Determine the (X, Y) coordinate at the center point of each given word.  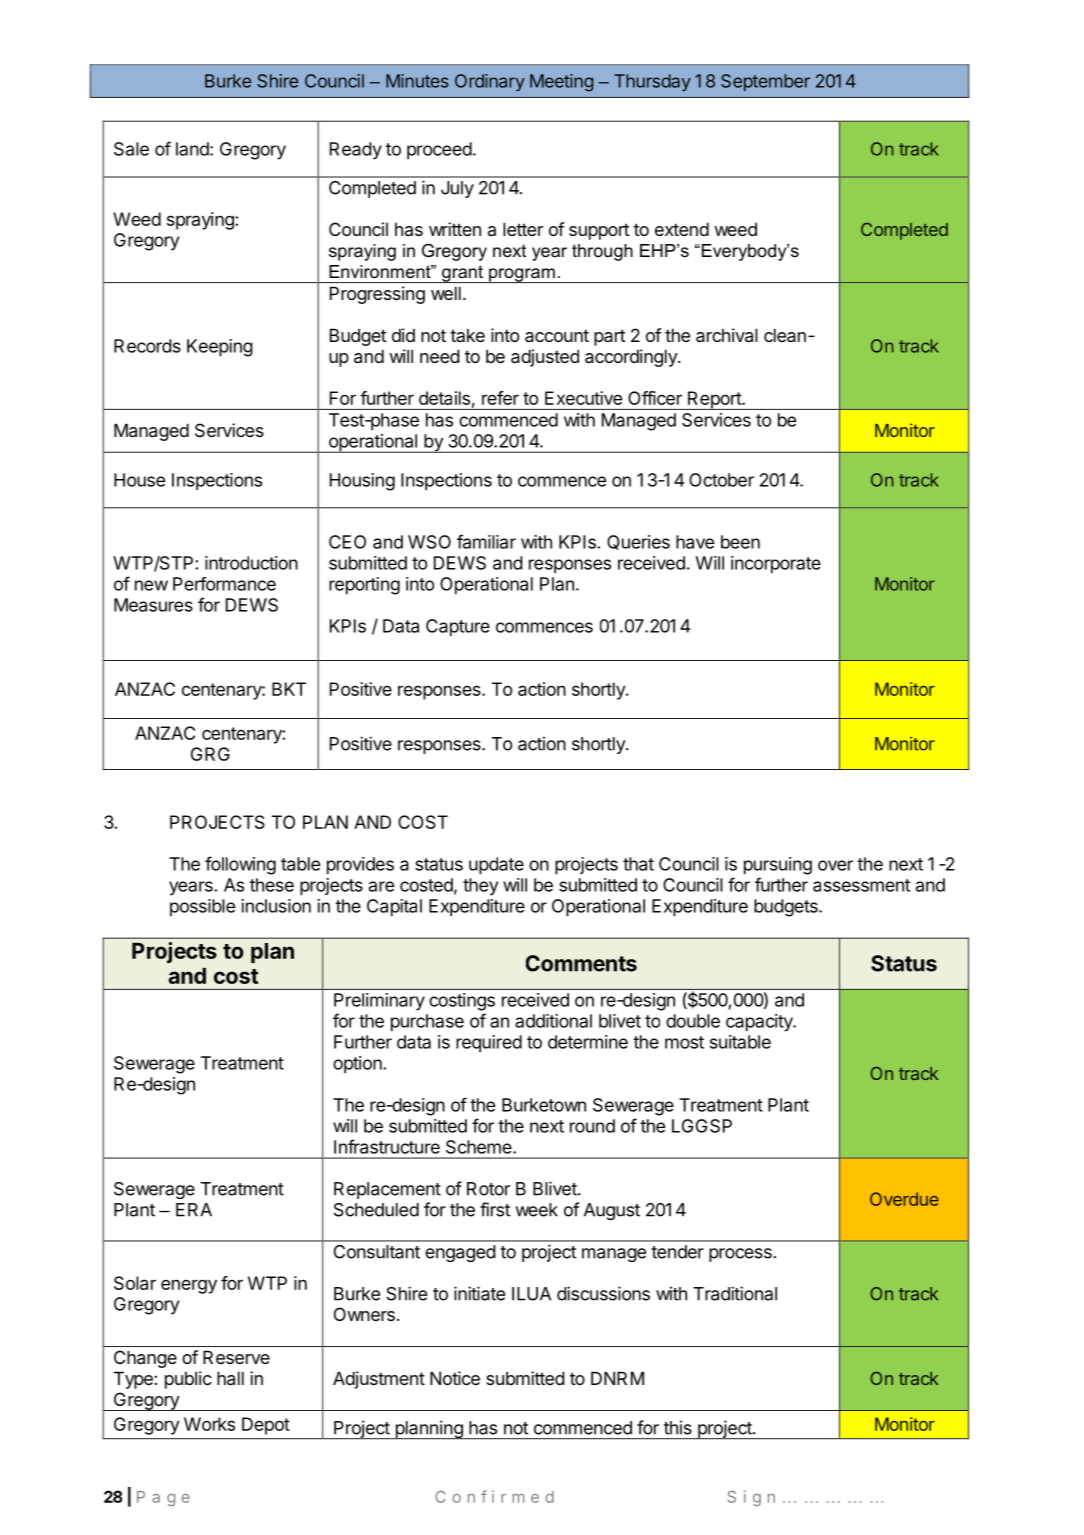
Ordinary (490, 82)
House (139, 480)
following (240, 865)
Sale (131, 149)
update (496, 866)
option (358, 1065)
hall (230, 1378)
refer (500, 398)
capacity (760, 1023)
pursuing (778, 866)
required (489, 1044)
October (721, 480)
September (765, 82)
